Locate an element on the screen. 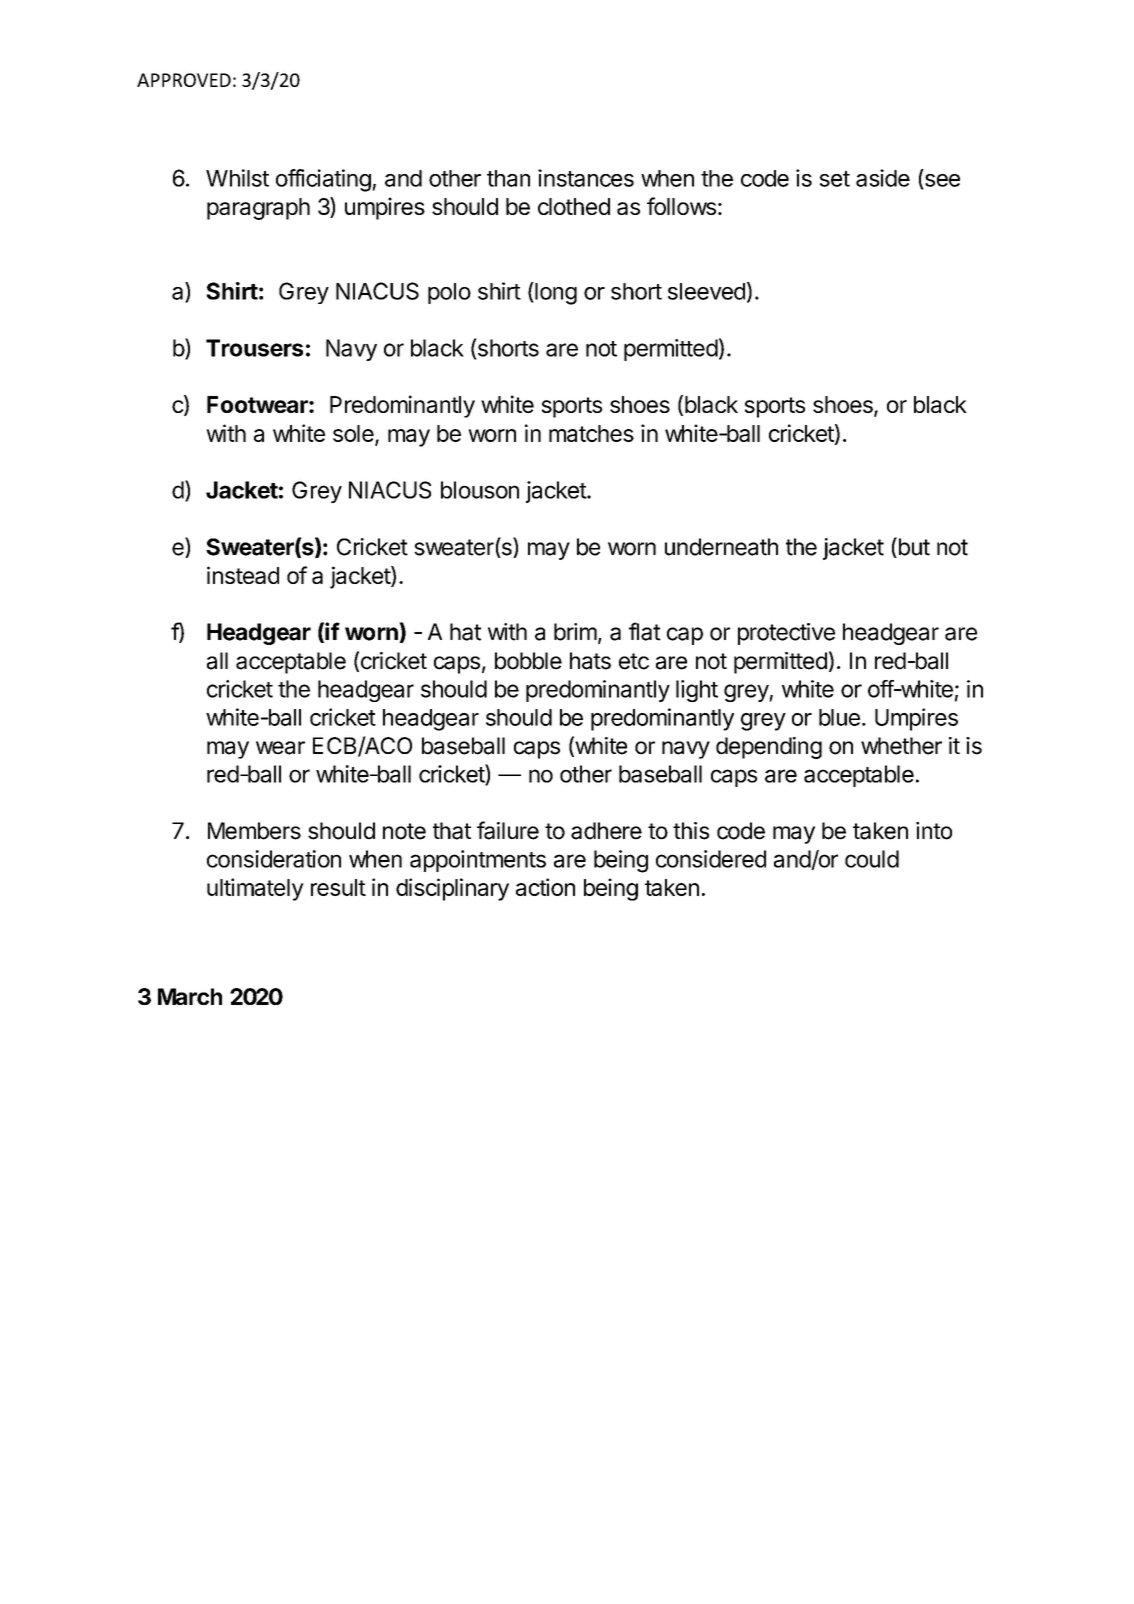 This screenshot has height=1604, width=1134. brim is located at coordinates (575, 632).
